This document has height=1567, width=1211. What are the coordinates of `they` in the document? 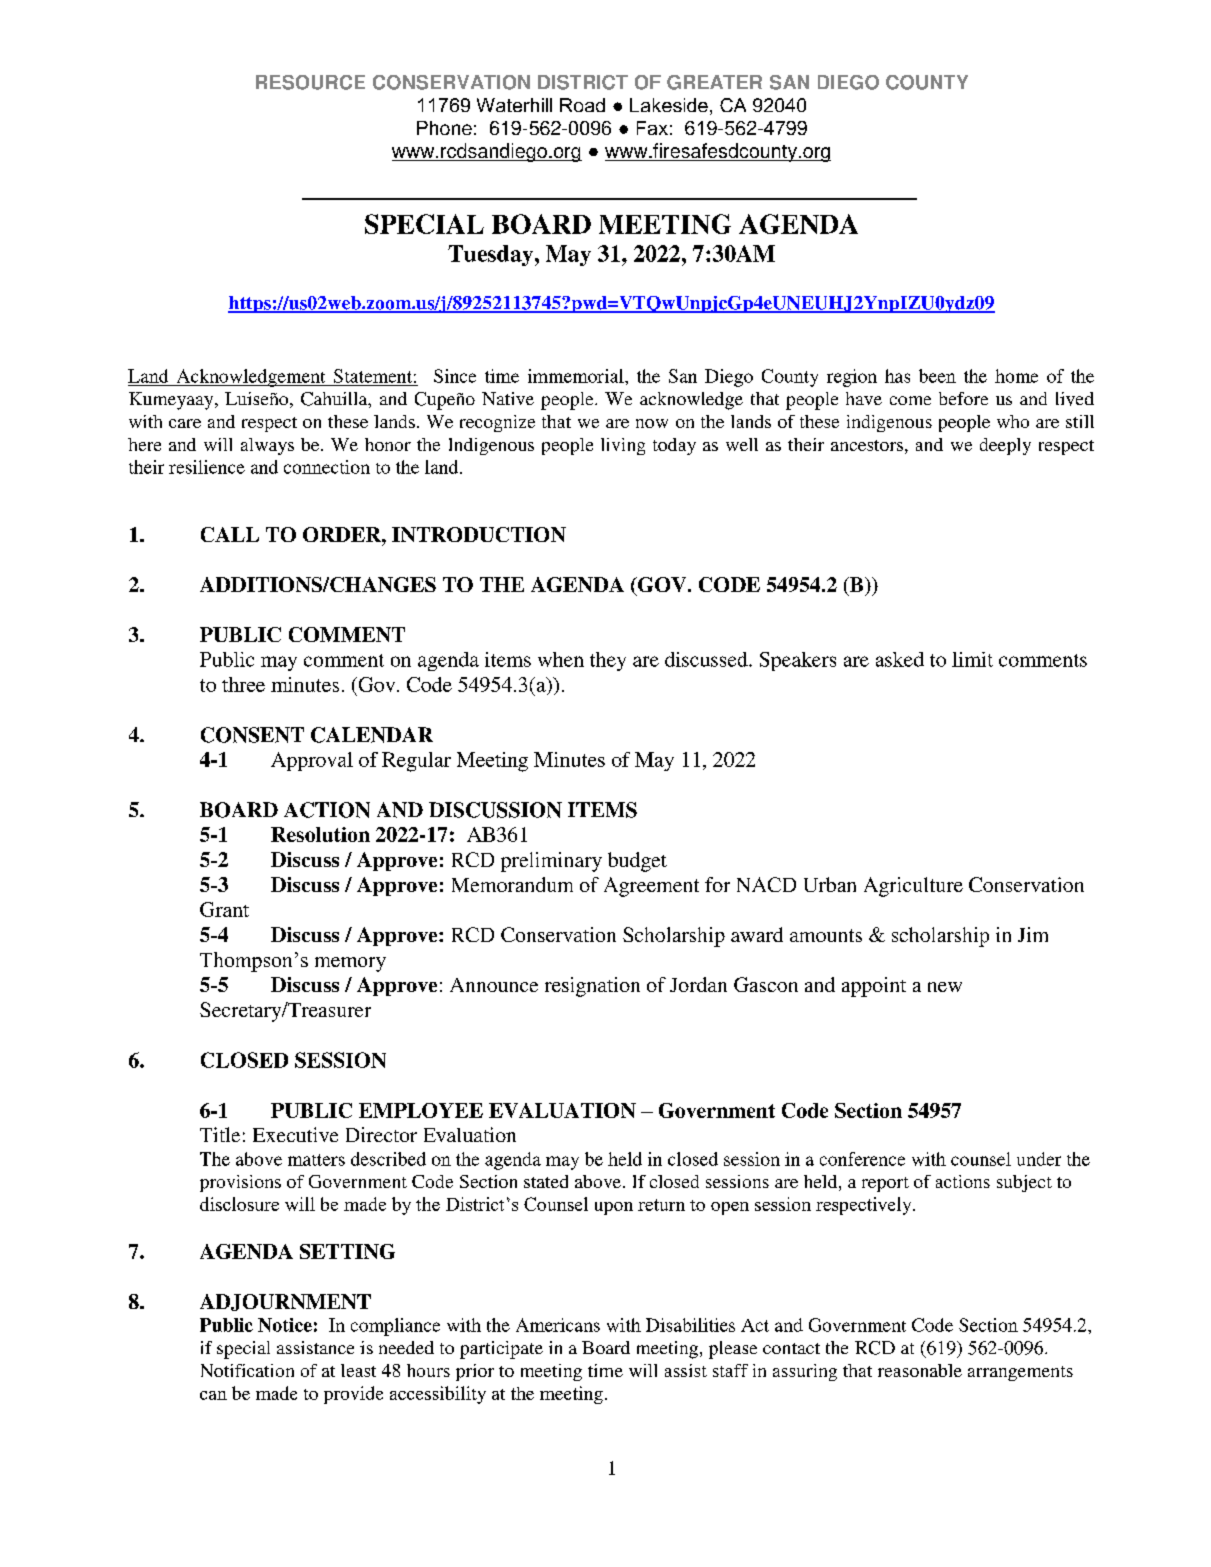 It's located at (608, 661).
